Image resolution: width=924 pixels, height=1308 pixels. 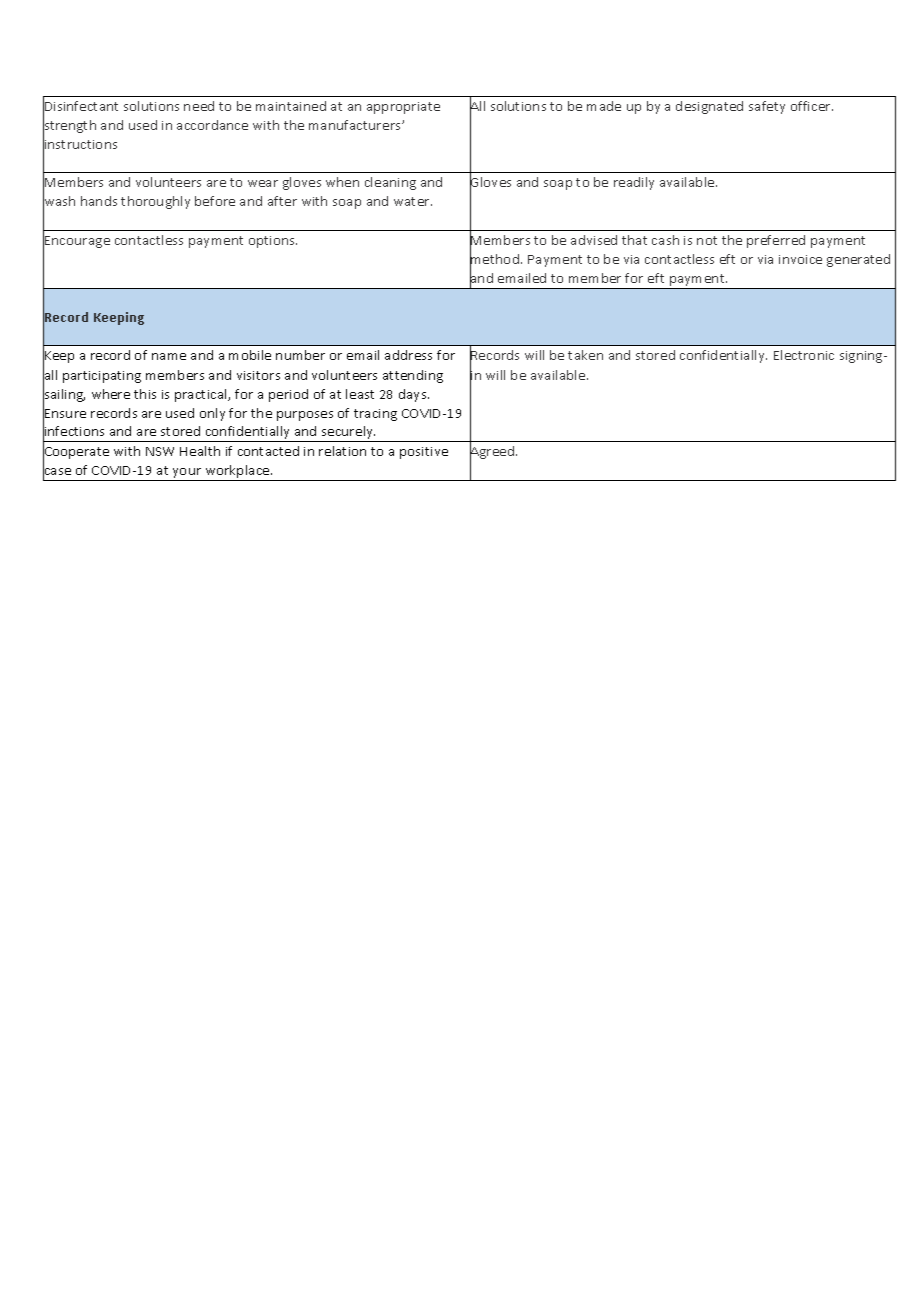 I want to click on need, so click(x=199, y=106).
